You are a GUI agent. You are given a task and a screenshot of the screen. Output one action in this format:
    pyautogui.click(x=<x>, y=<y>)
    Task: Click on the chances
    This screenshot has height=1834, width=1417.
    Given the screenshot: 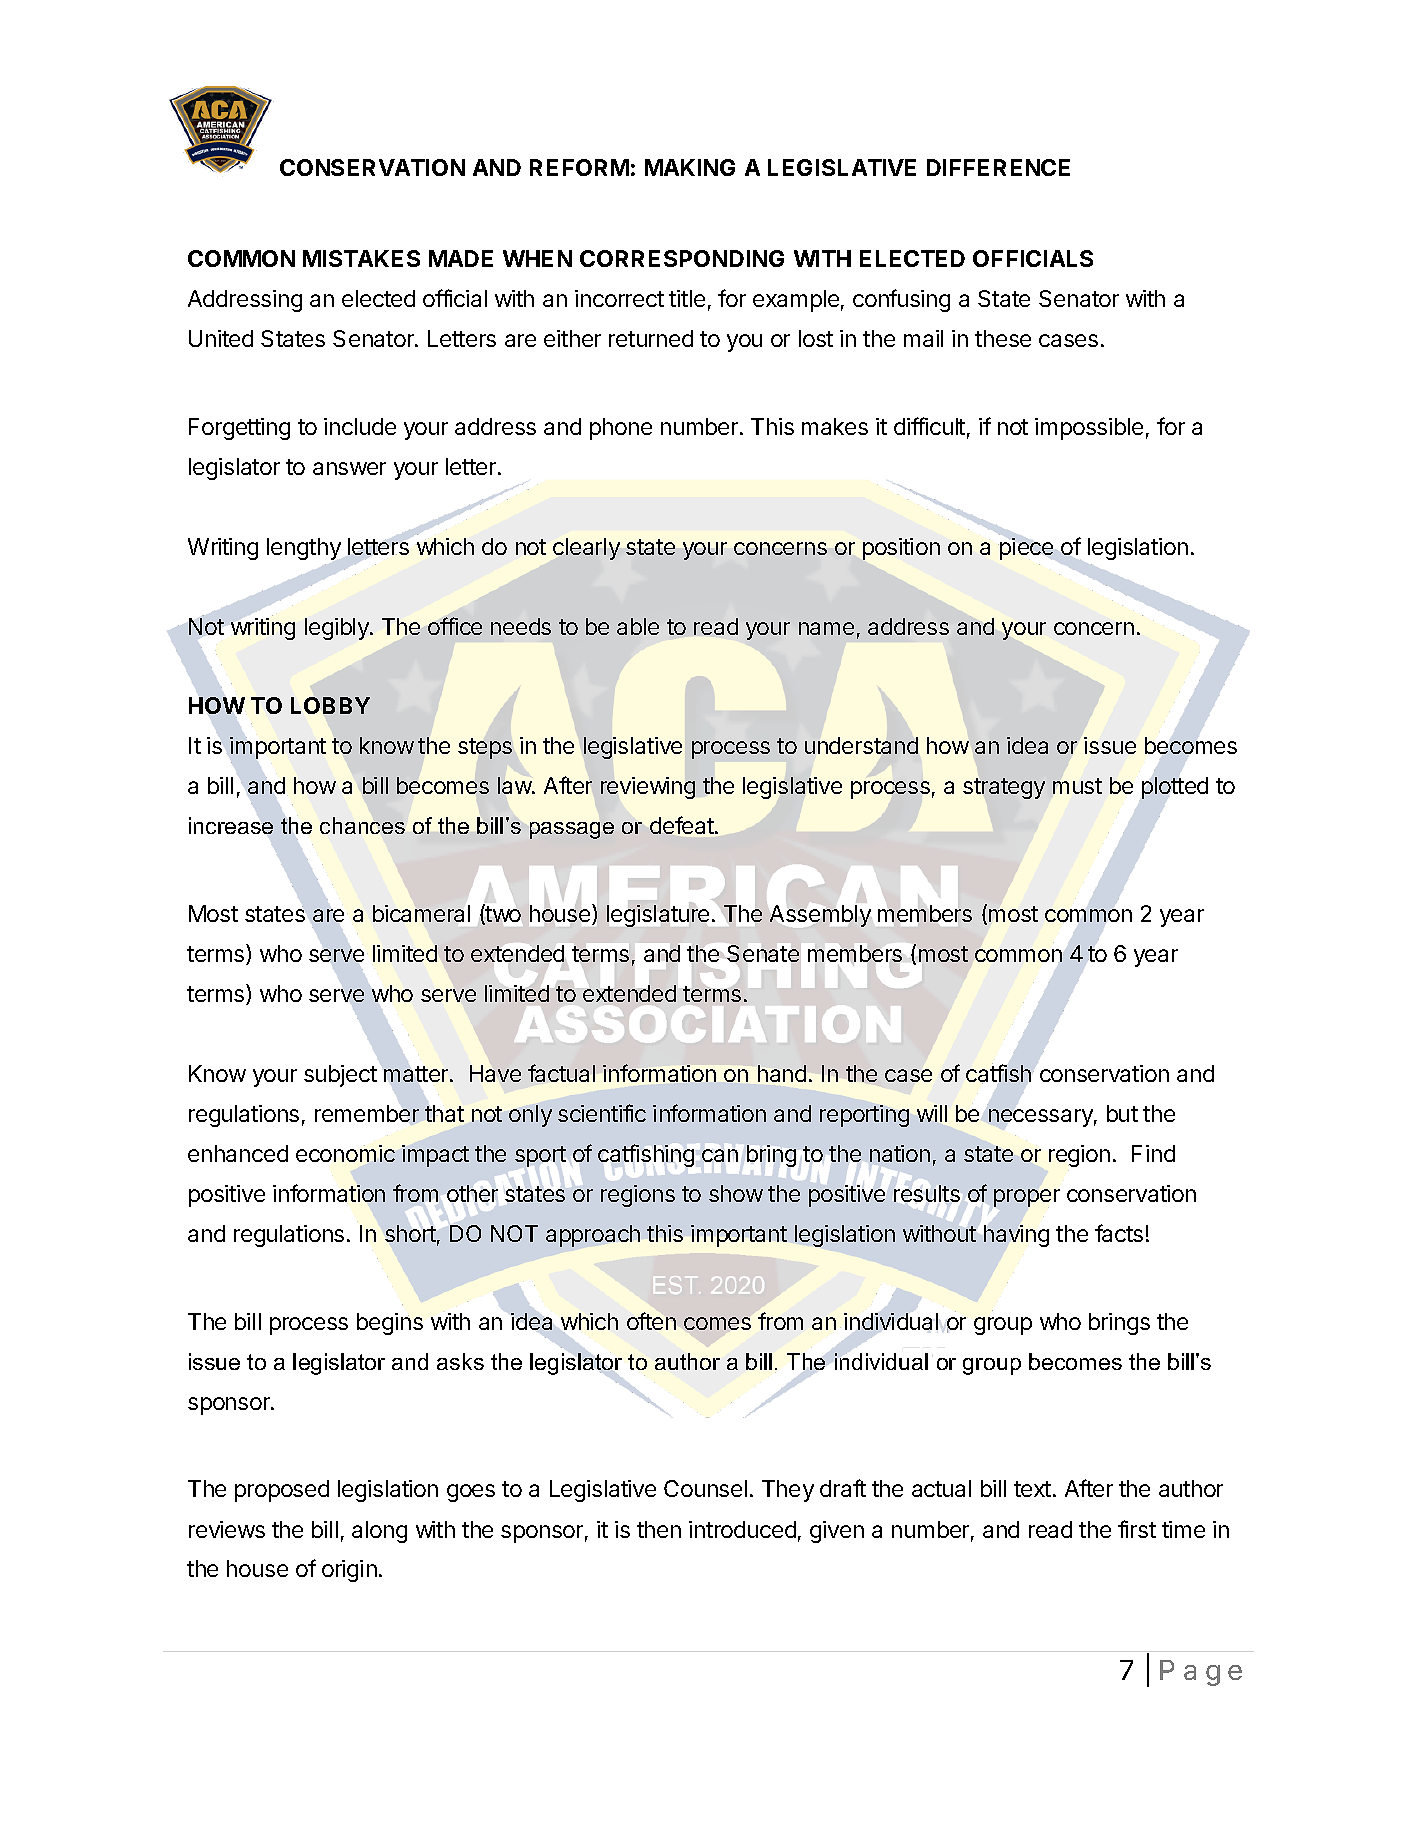 What is the action you would take?
    pyautogui.click(x=362, y=825)
